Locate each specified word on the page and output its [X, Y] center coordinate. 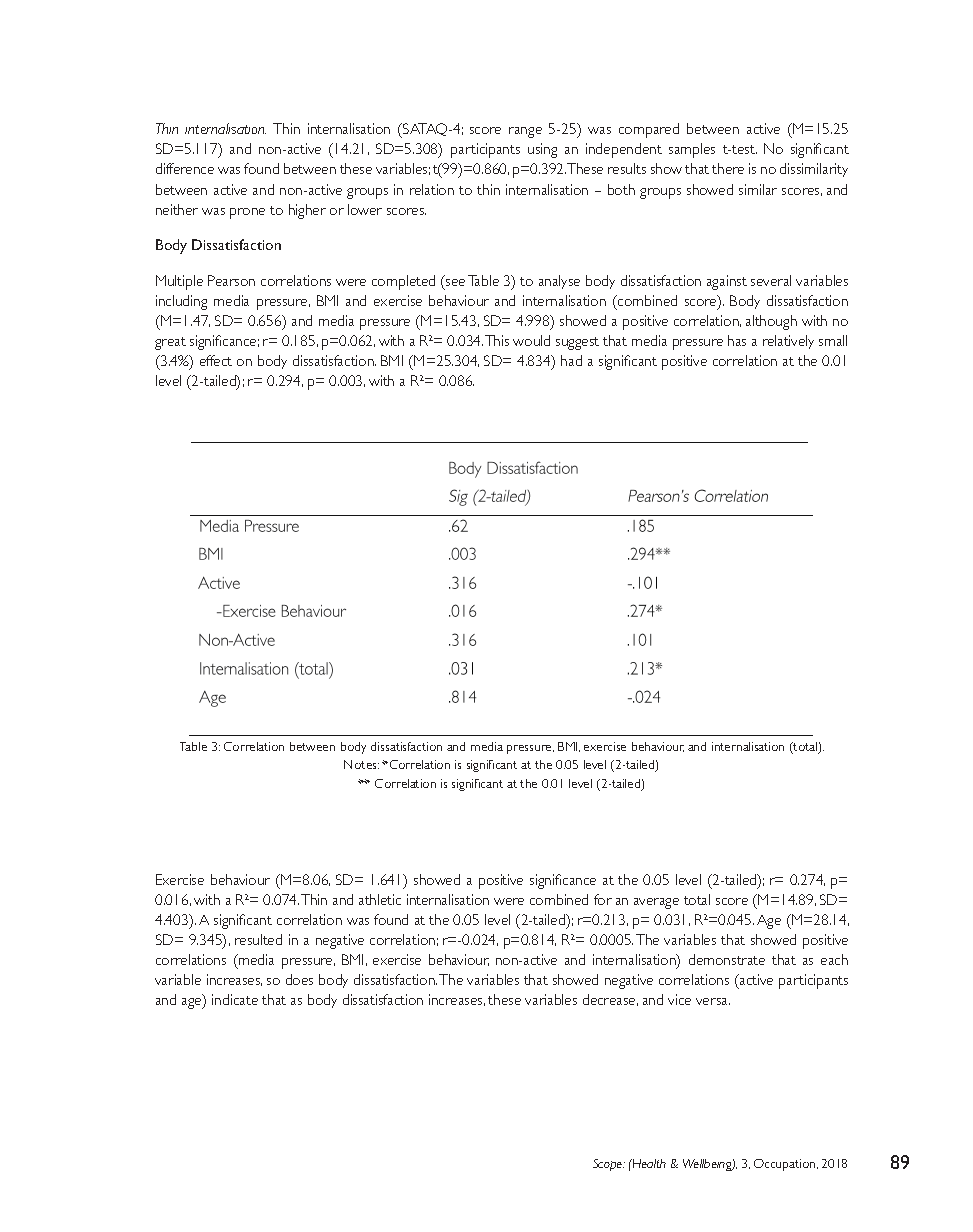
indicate [235, 999]
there [728, 168]
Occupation [786, 1165]
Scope [609, 1165]
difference [185, 168]
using [542, 150]
